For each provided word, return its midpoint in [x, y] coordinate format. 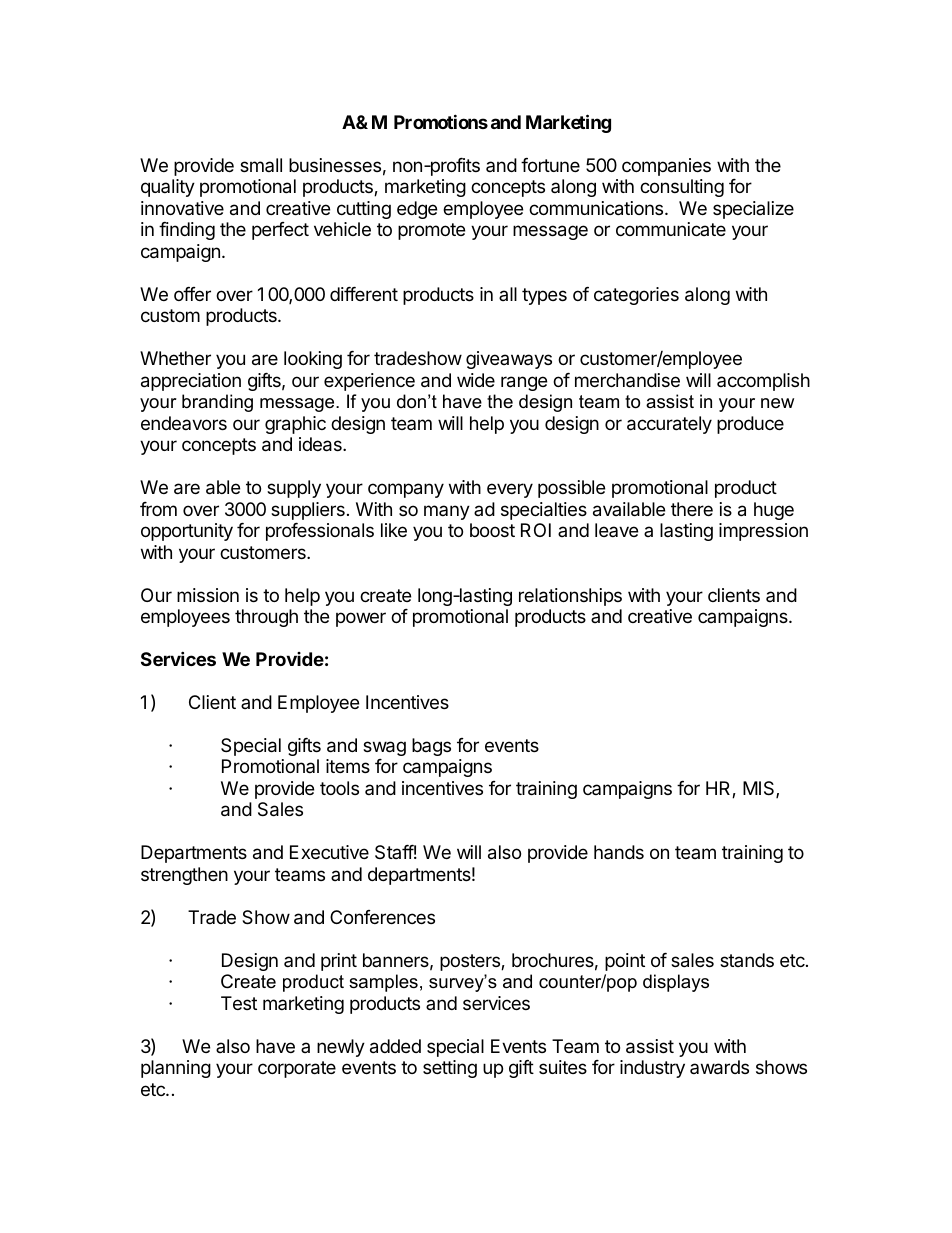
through [266, 618]
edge [417, 210]
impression [763, 532]
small [261, 165]
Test [239, 1003]
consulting [682, 188]
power [361, 619]
